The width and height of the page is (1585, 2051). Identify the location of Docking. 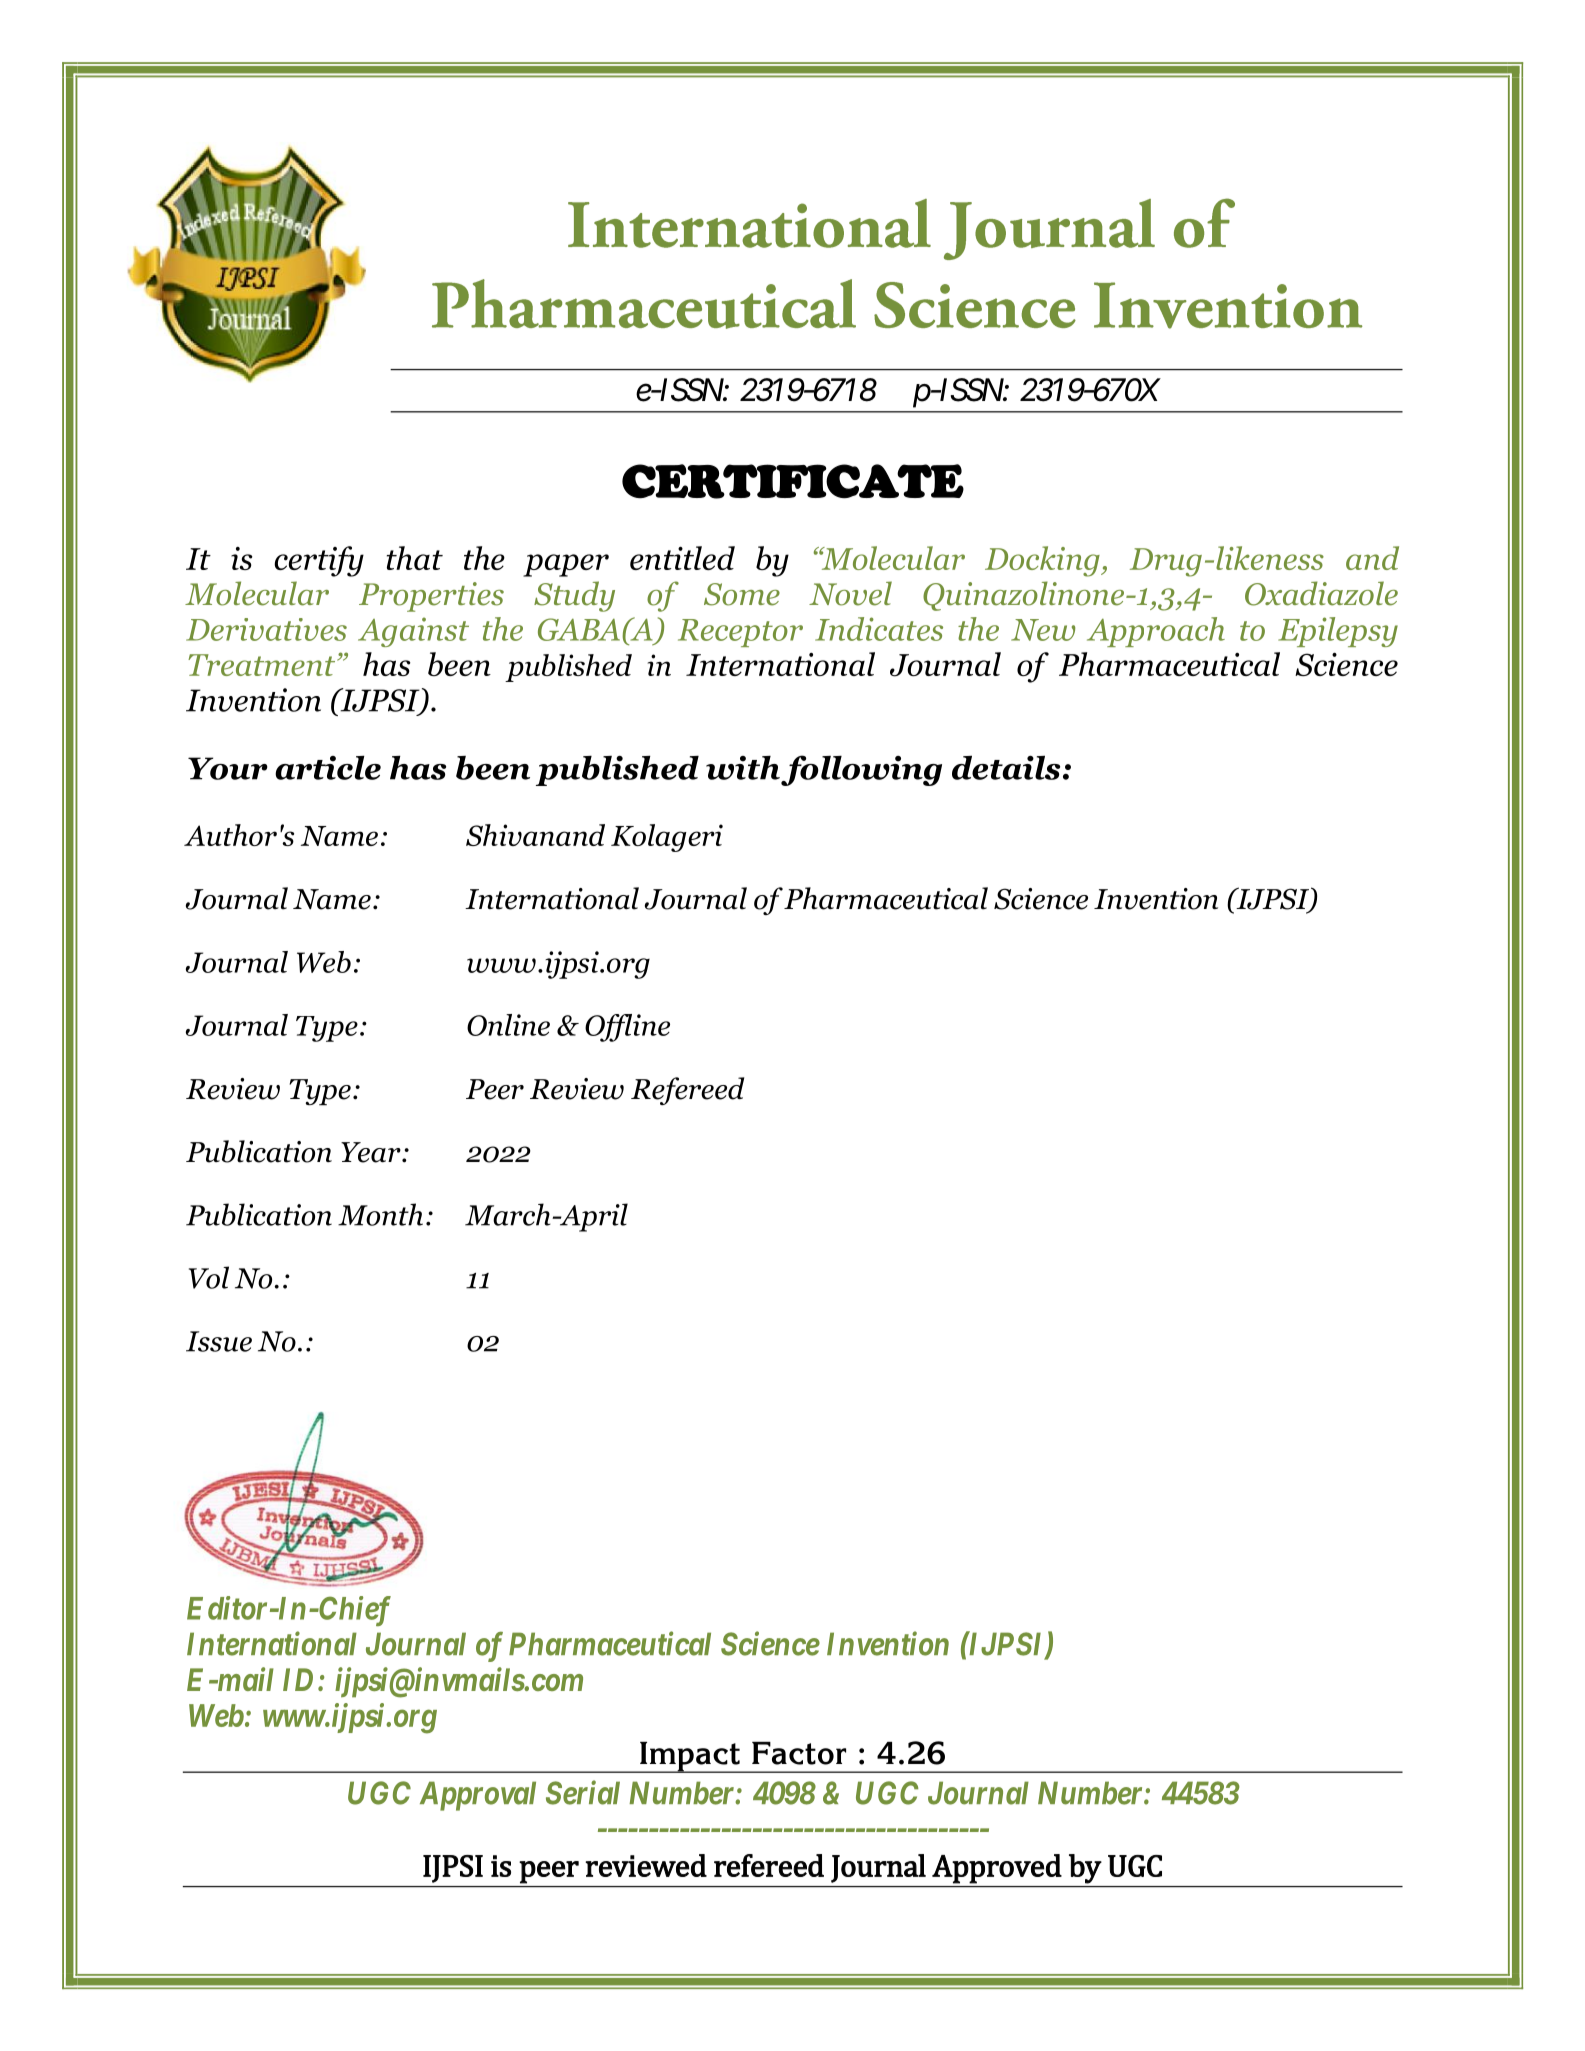
(1043, 561).
